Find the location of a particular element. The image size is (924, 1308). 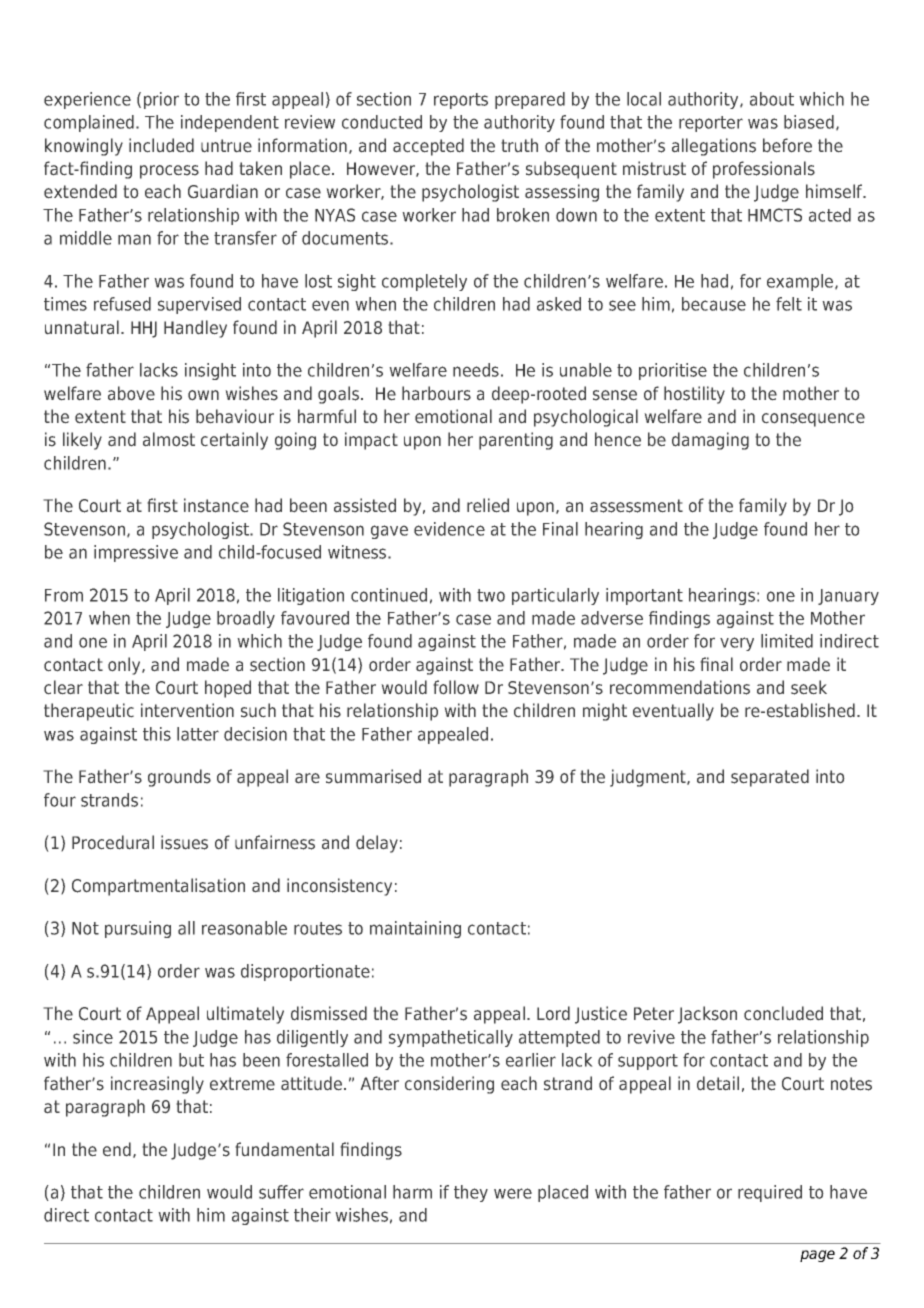

they is located at coordinates (471, 1193).
